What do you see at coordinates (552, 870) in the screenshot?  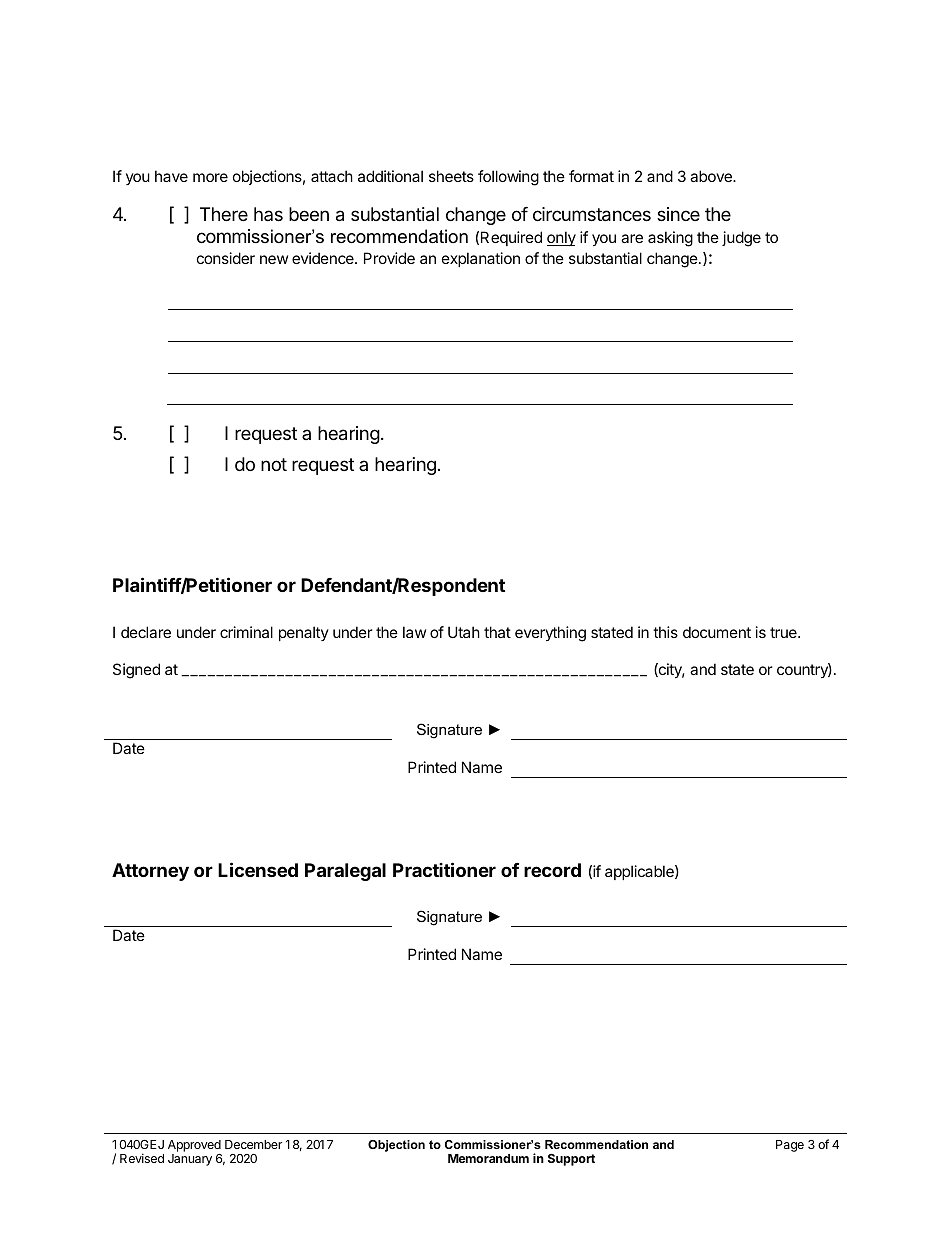 I see `record` at bounding box center [552, 870].
